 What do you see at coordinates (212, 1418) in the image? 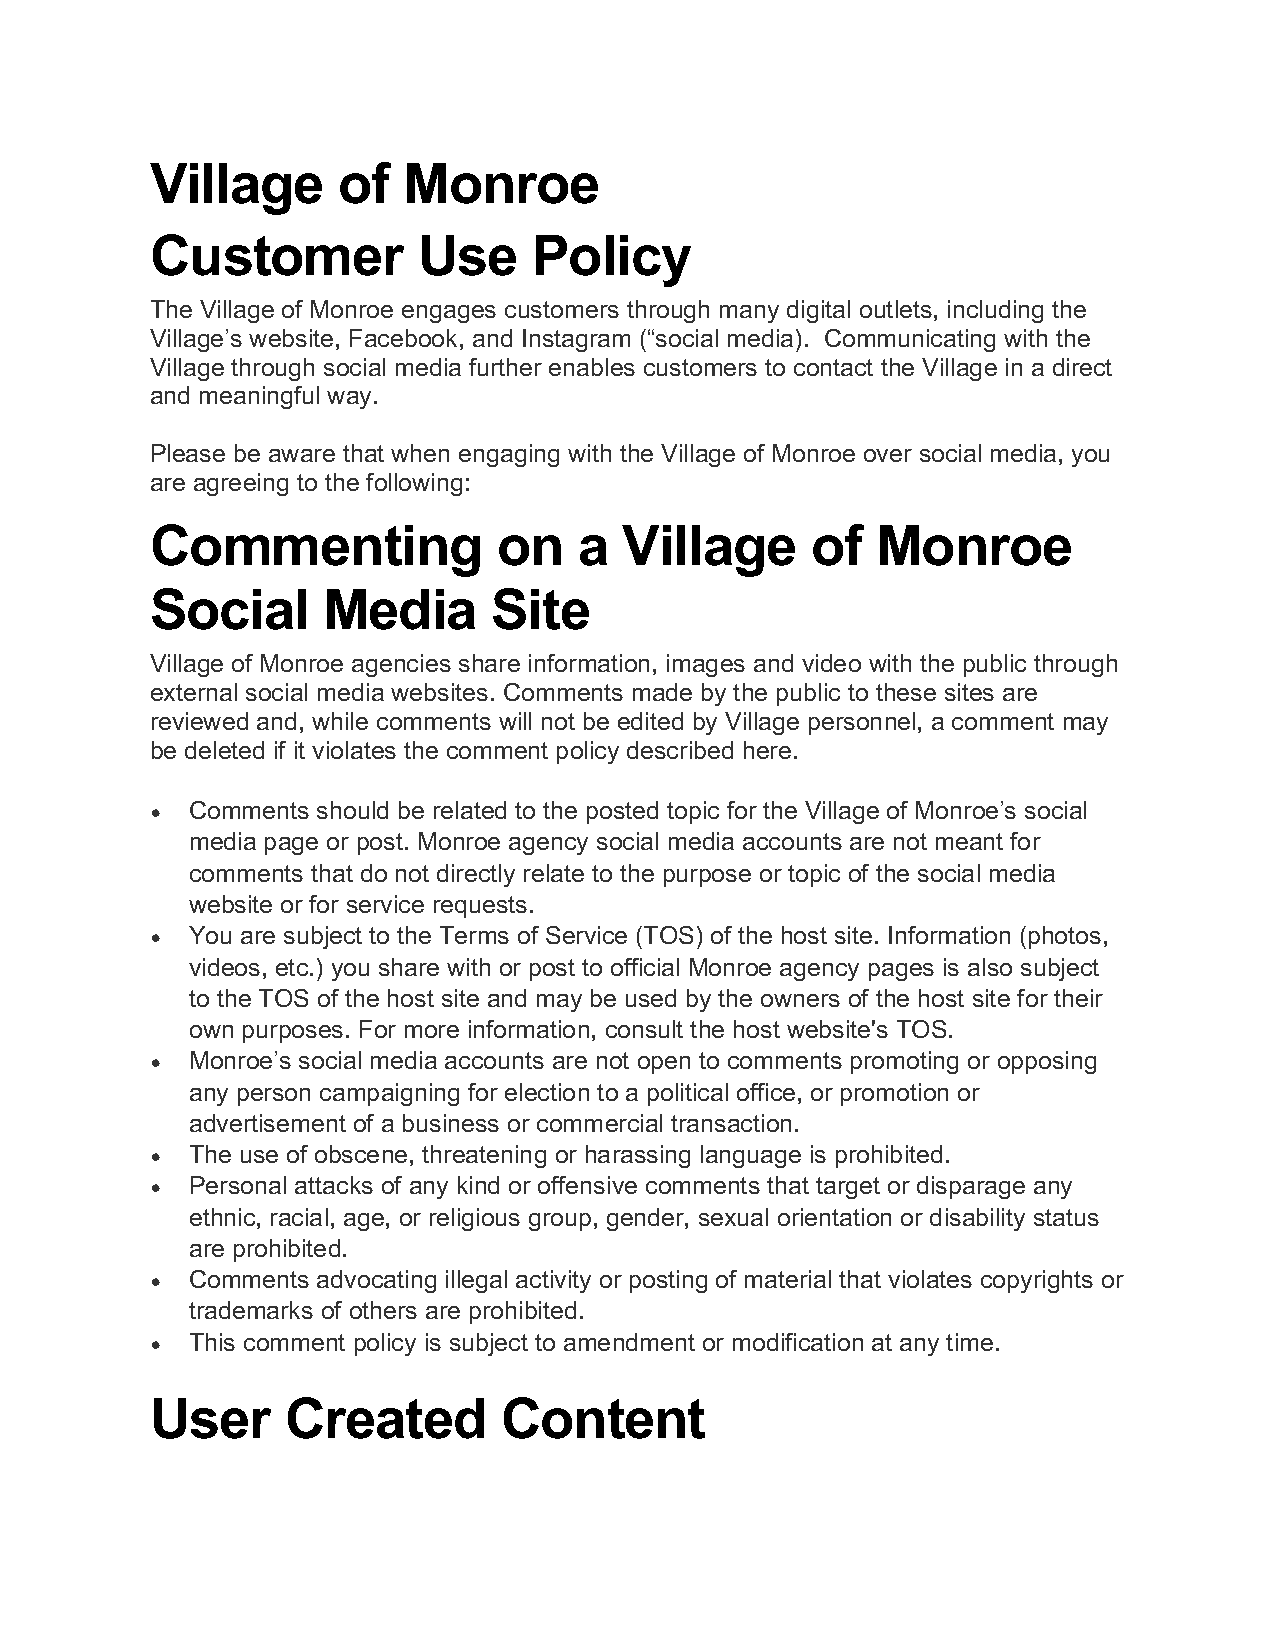
I see `User` at bounding box center [212, 1418].
